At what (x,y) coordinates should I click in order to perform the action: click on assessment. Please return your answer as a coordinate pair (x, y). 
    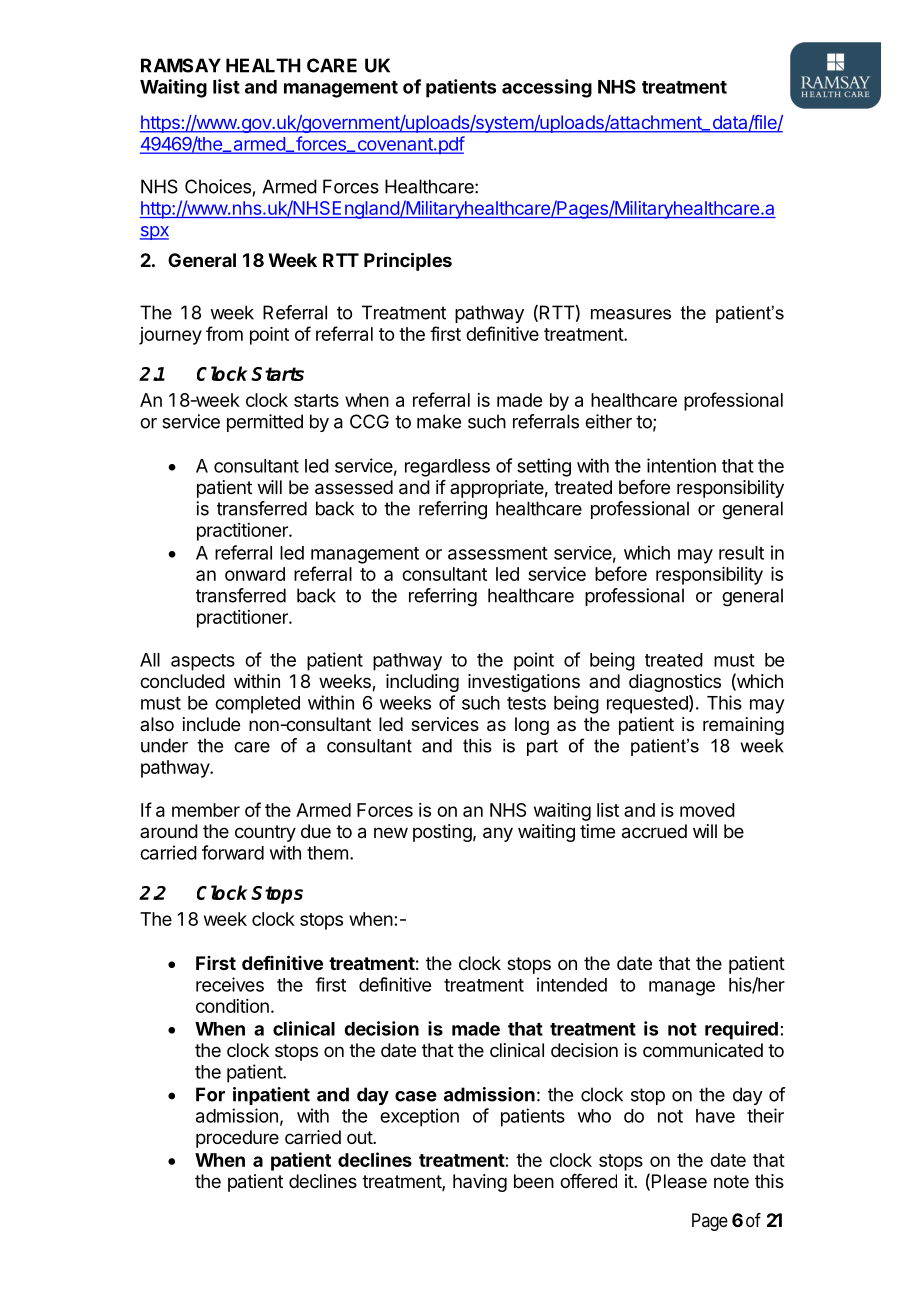
    Looking at the image, I should click on (498, 553).
